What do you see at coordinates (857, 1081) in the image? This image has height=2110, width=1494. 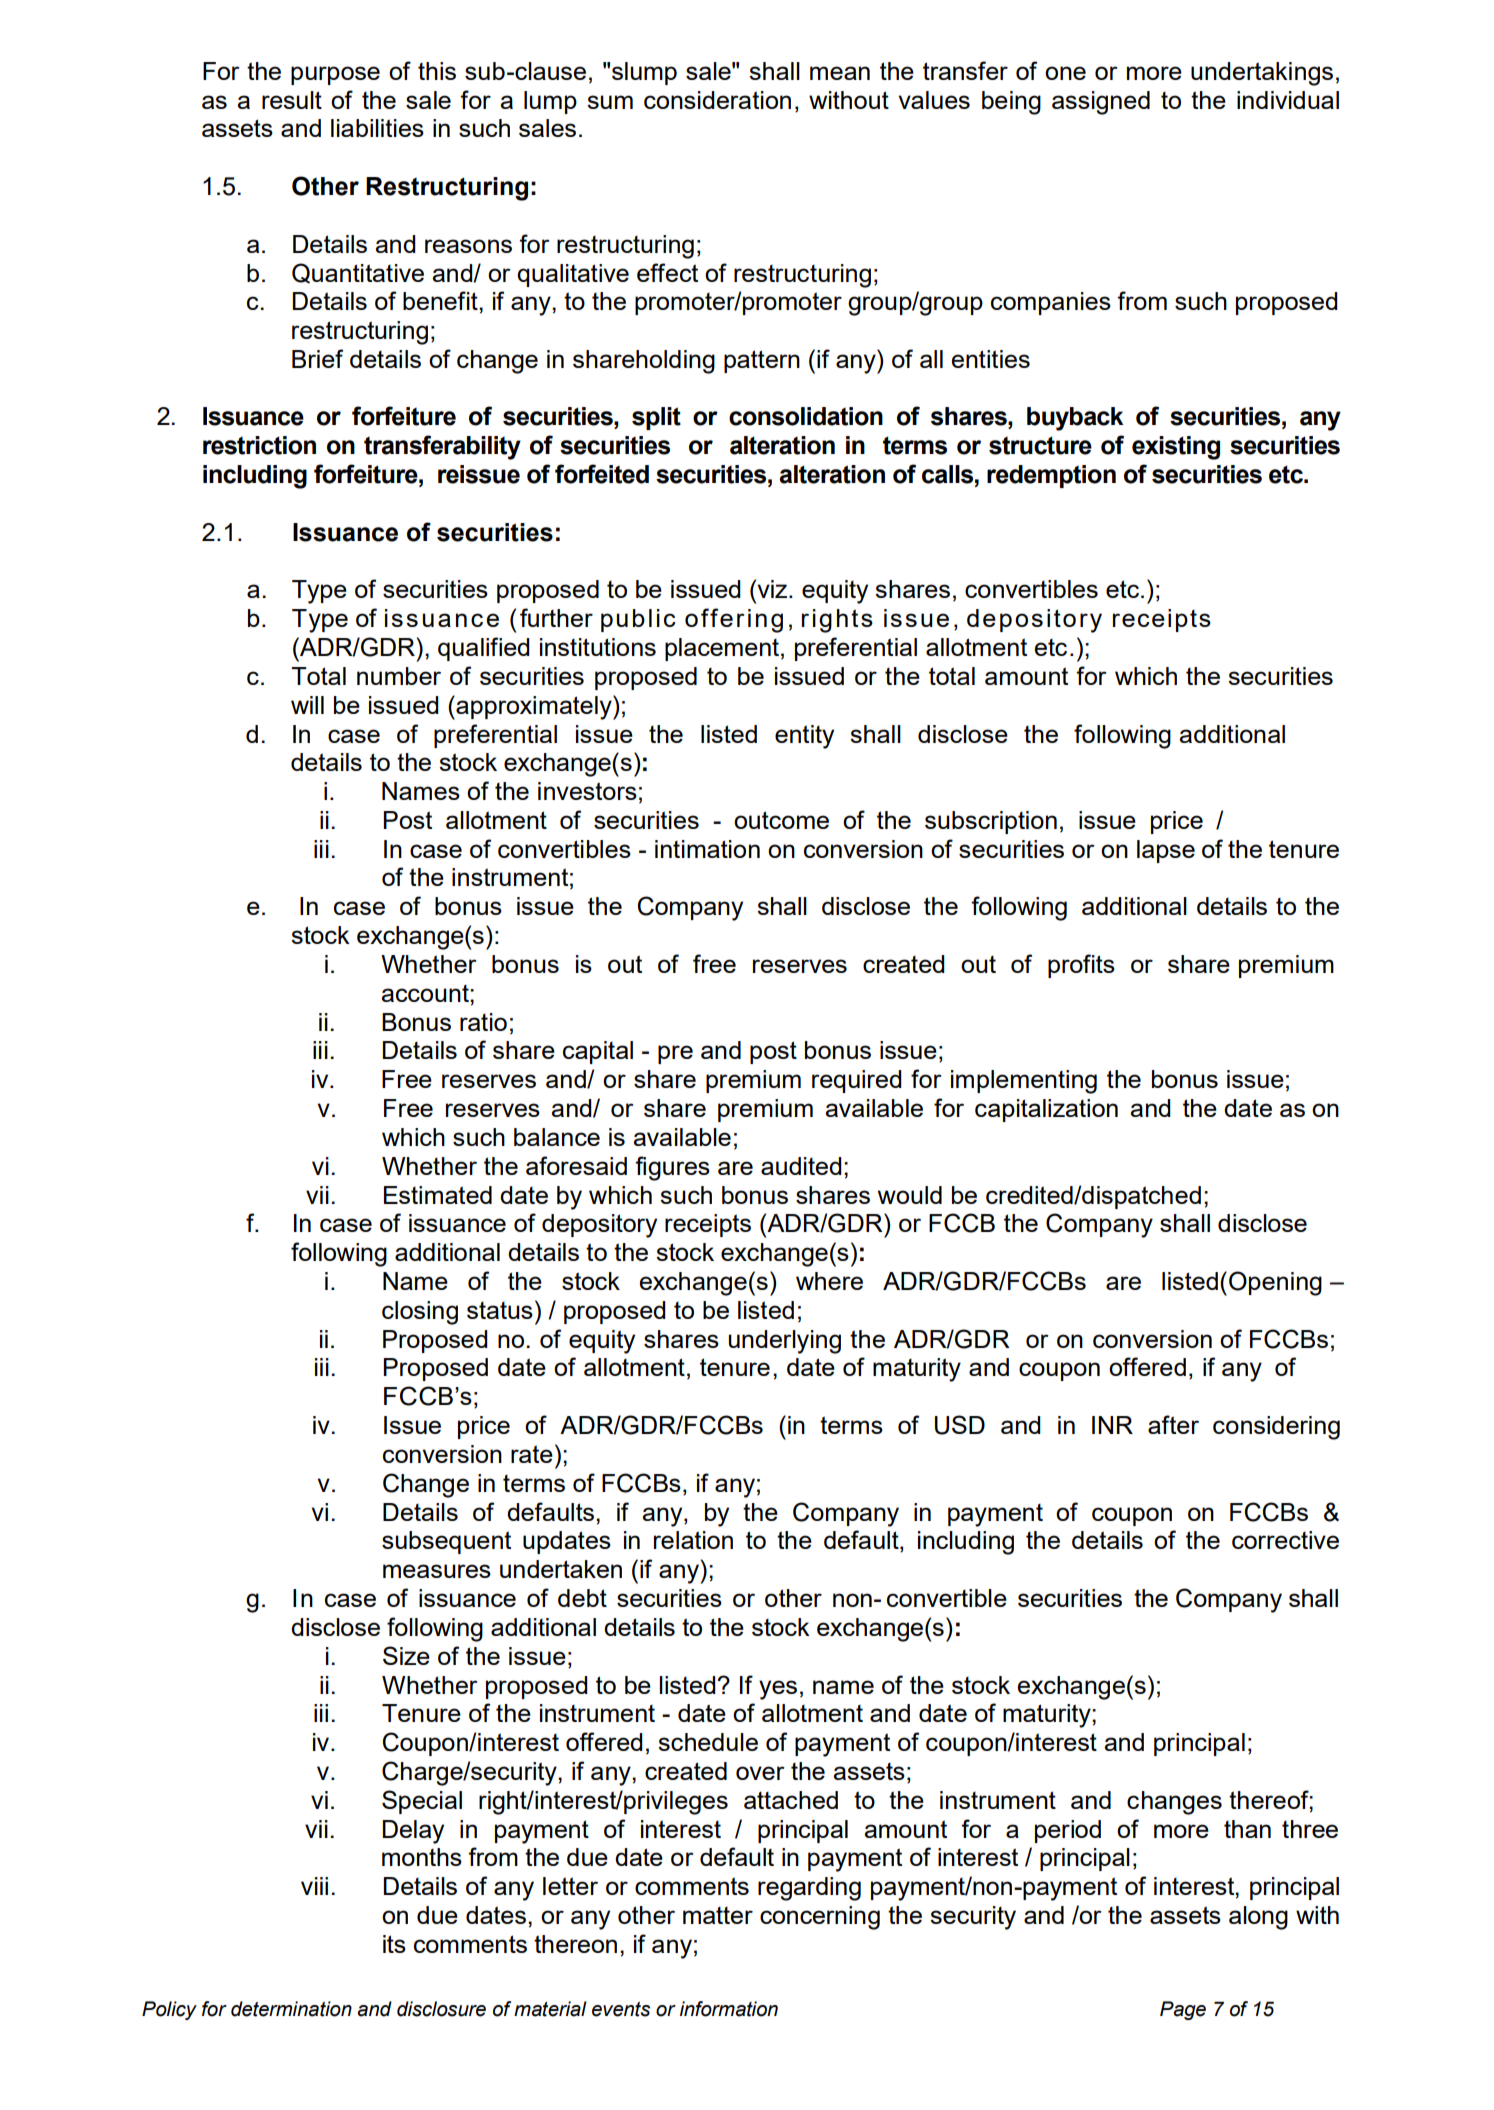 I see `required` at bounding box center [857, 1081].
